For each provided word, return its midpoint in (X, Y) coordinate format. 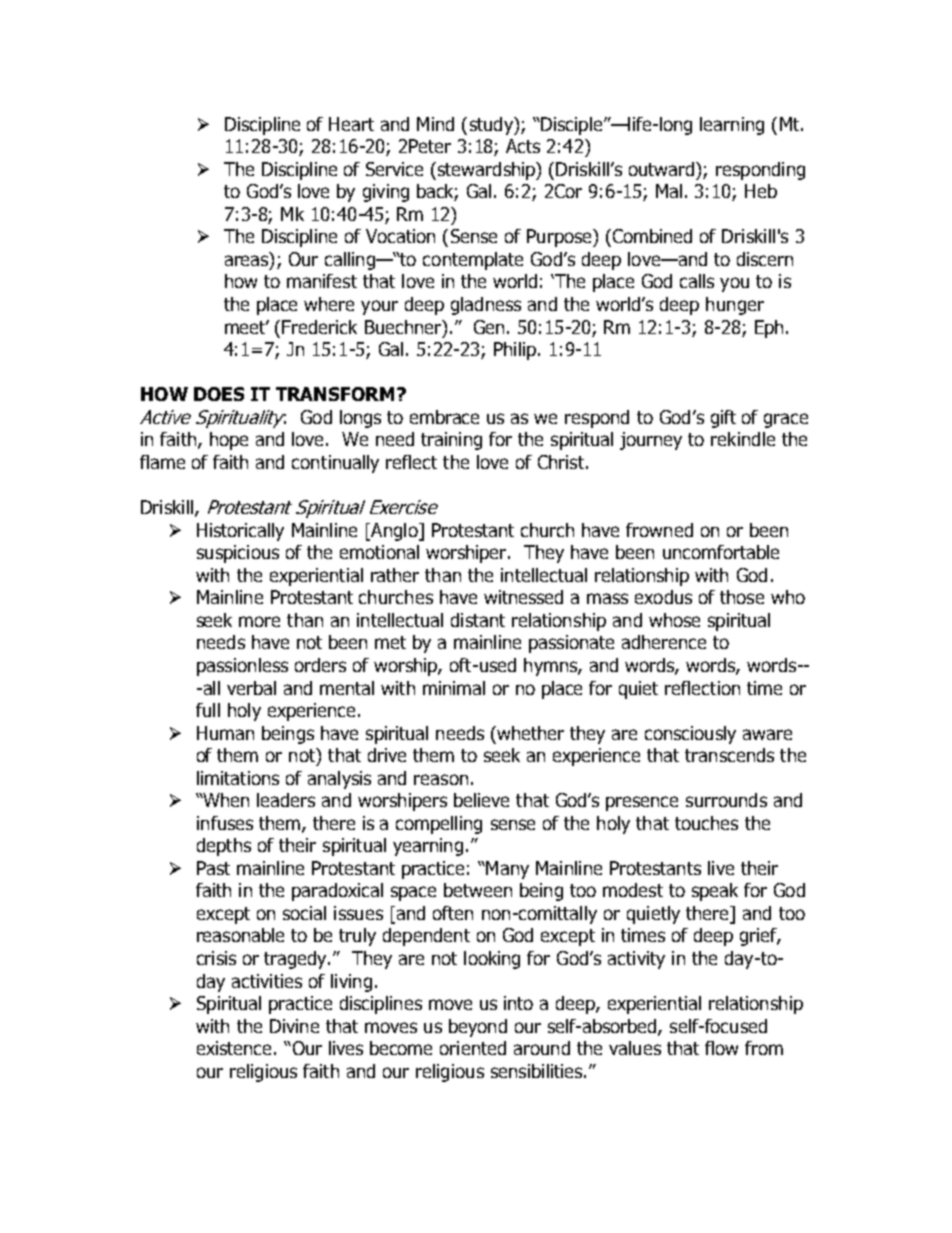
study (492, 126)
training (451, 441)
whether (529, 733)
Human (225, 733)
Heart (351, 124)
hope (229, 441)
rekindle (743, 439)
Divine (294, 1026)
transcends (729, 755)
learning (732, 126)
